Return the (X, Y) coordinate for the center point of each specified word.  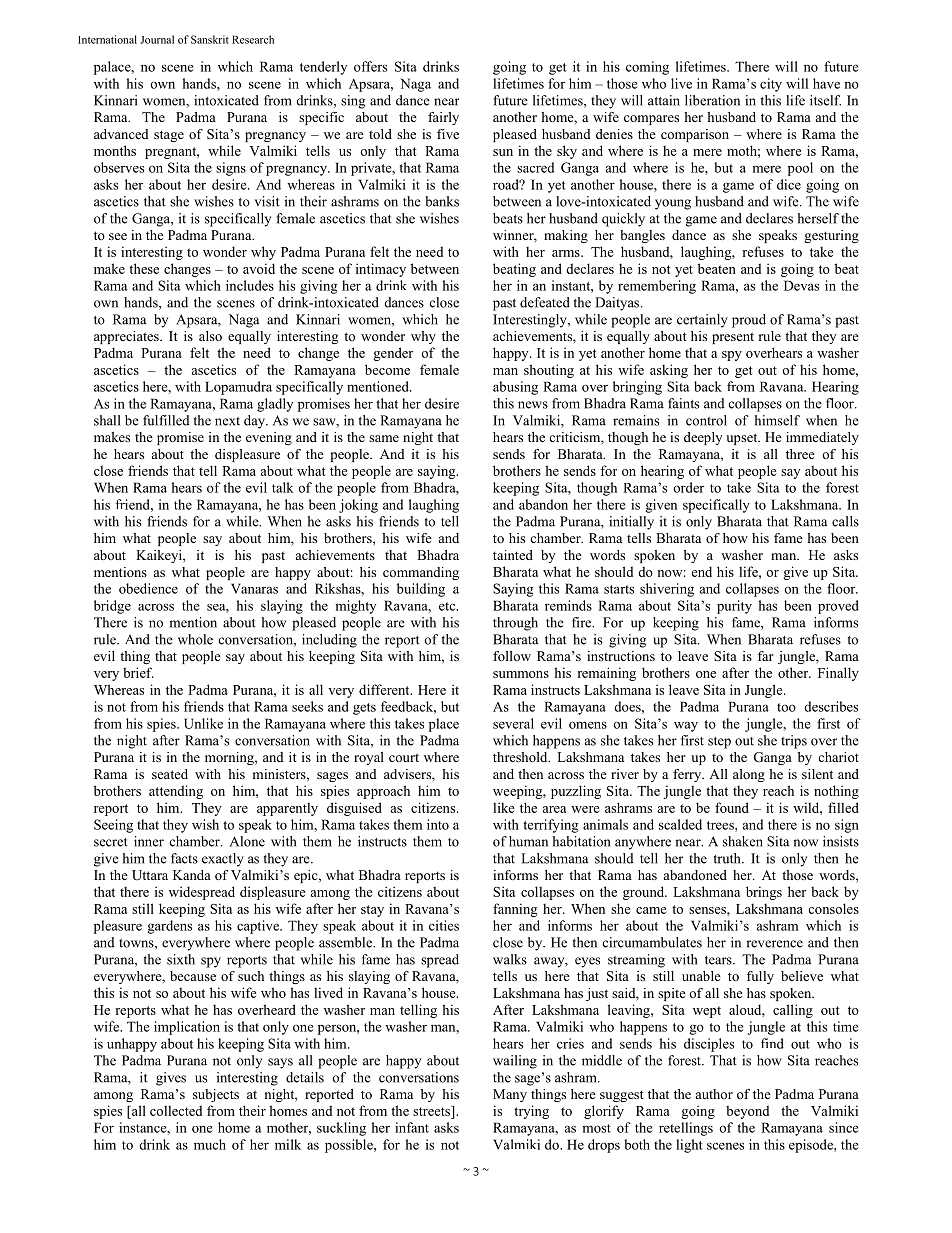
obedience (148, 588)
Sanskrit (210, 39)
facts (184, 858)
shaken (743, 841)
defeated (545, 302)
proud (749, 321)
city (771, 85)
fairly (443, 118)
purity (734, 607)
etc (448, 606)
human (528, 841)
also (210, 336)
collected (176, 1110)
